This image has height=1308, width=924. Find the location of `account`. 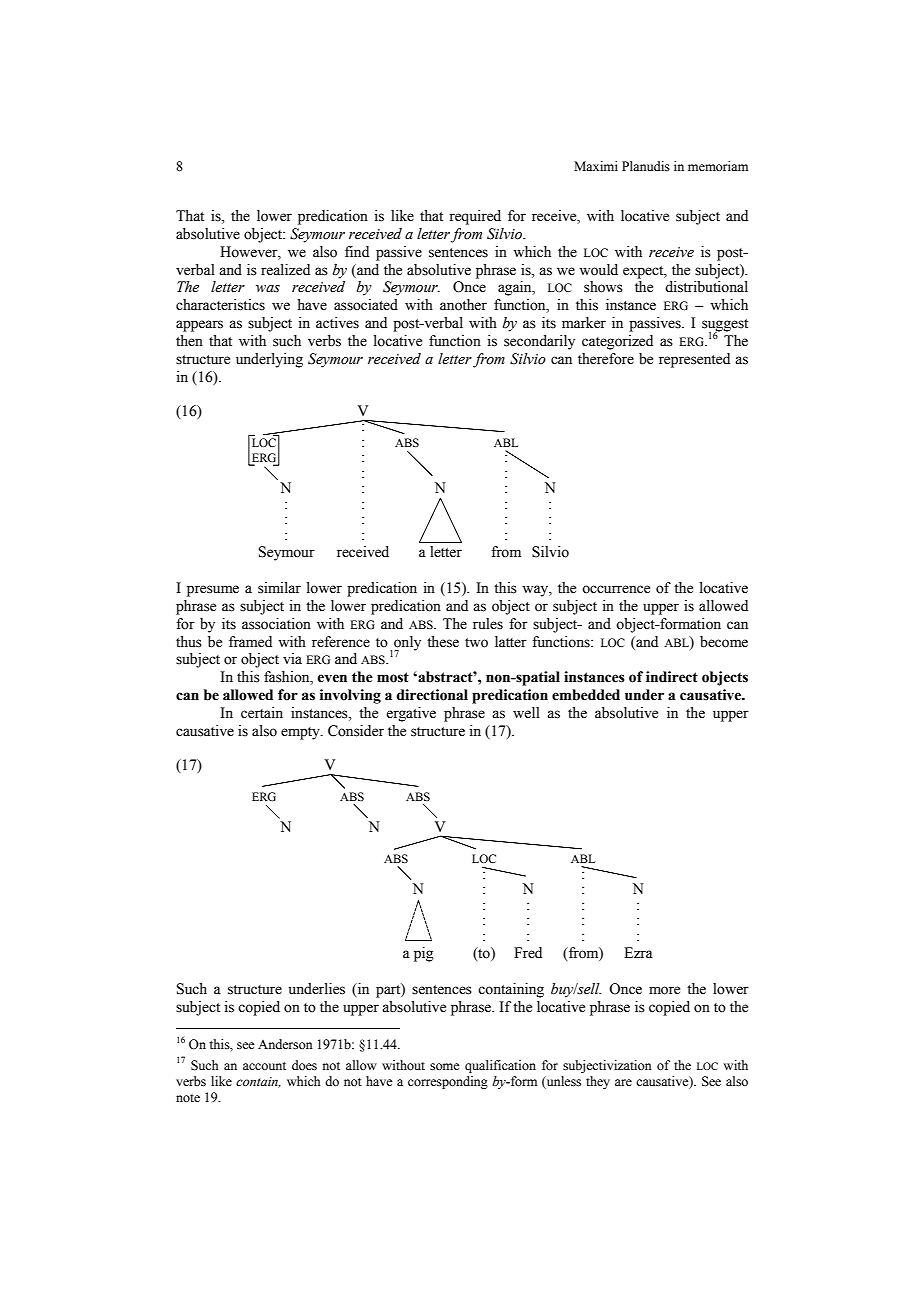

account is located at coordinates (264, 1066).
